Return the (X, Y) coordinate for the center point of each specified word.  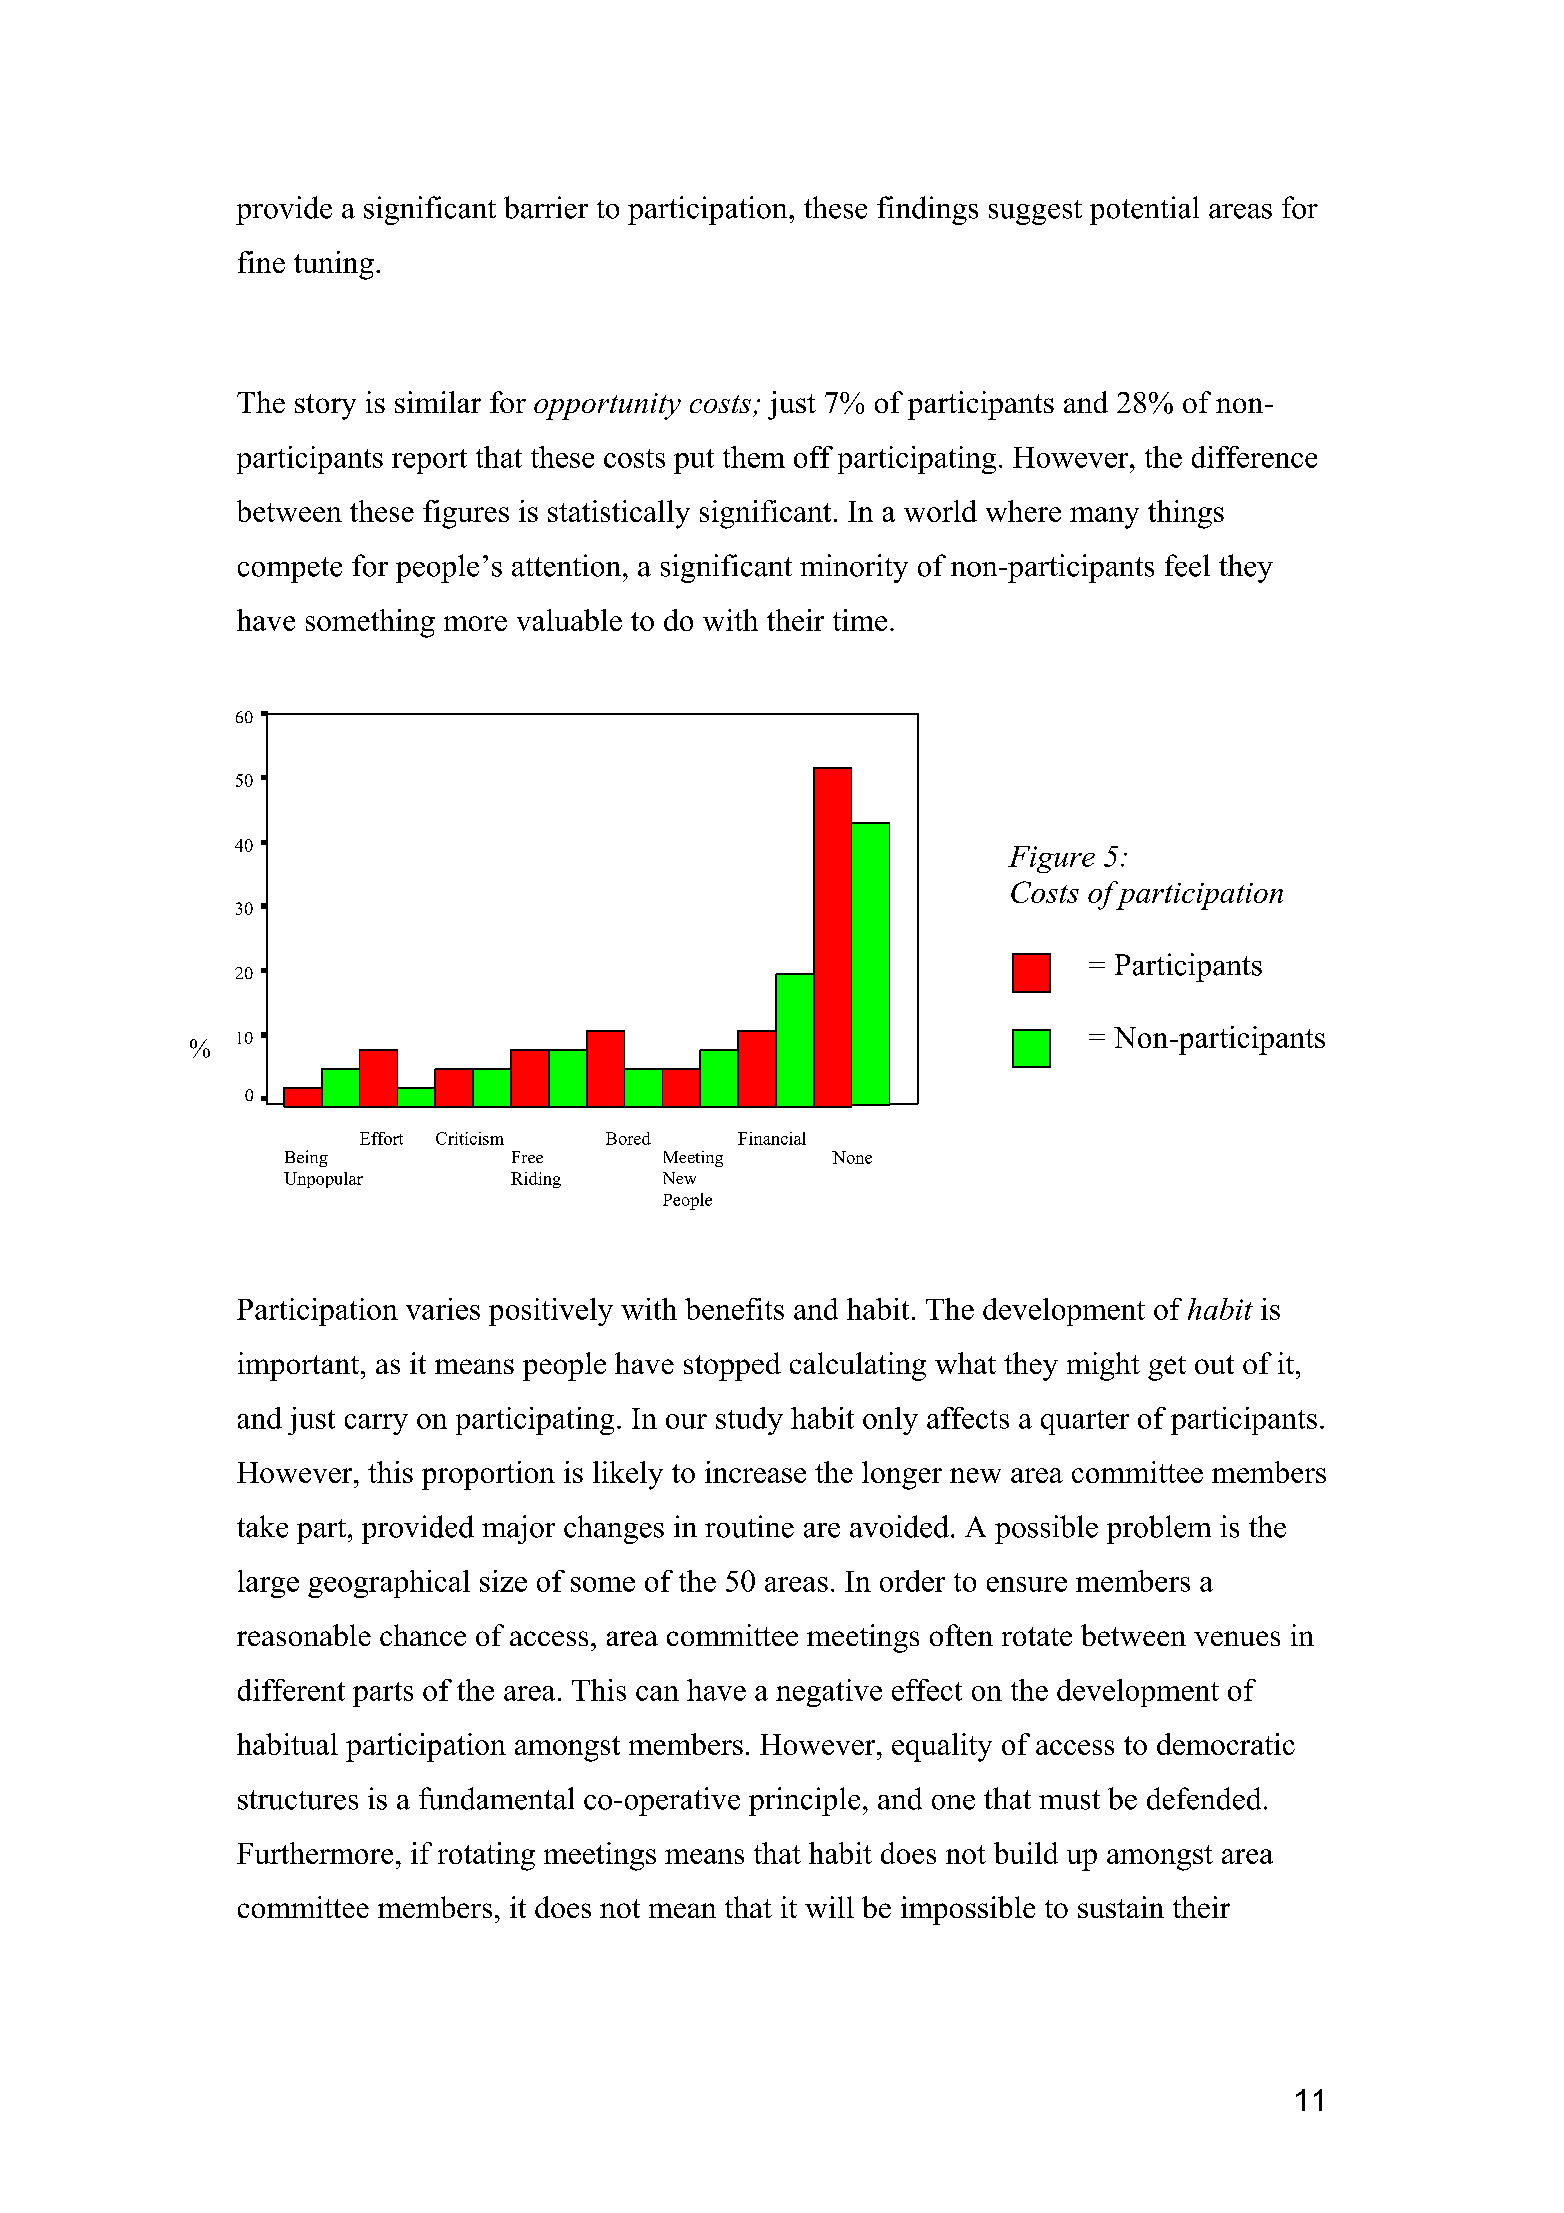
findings (927, 210)
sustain (1121, 1907)
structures (298, 1800)
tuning (334, 265)
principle (804, 1801)
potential (1144, 210)
